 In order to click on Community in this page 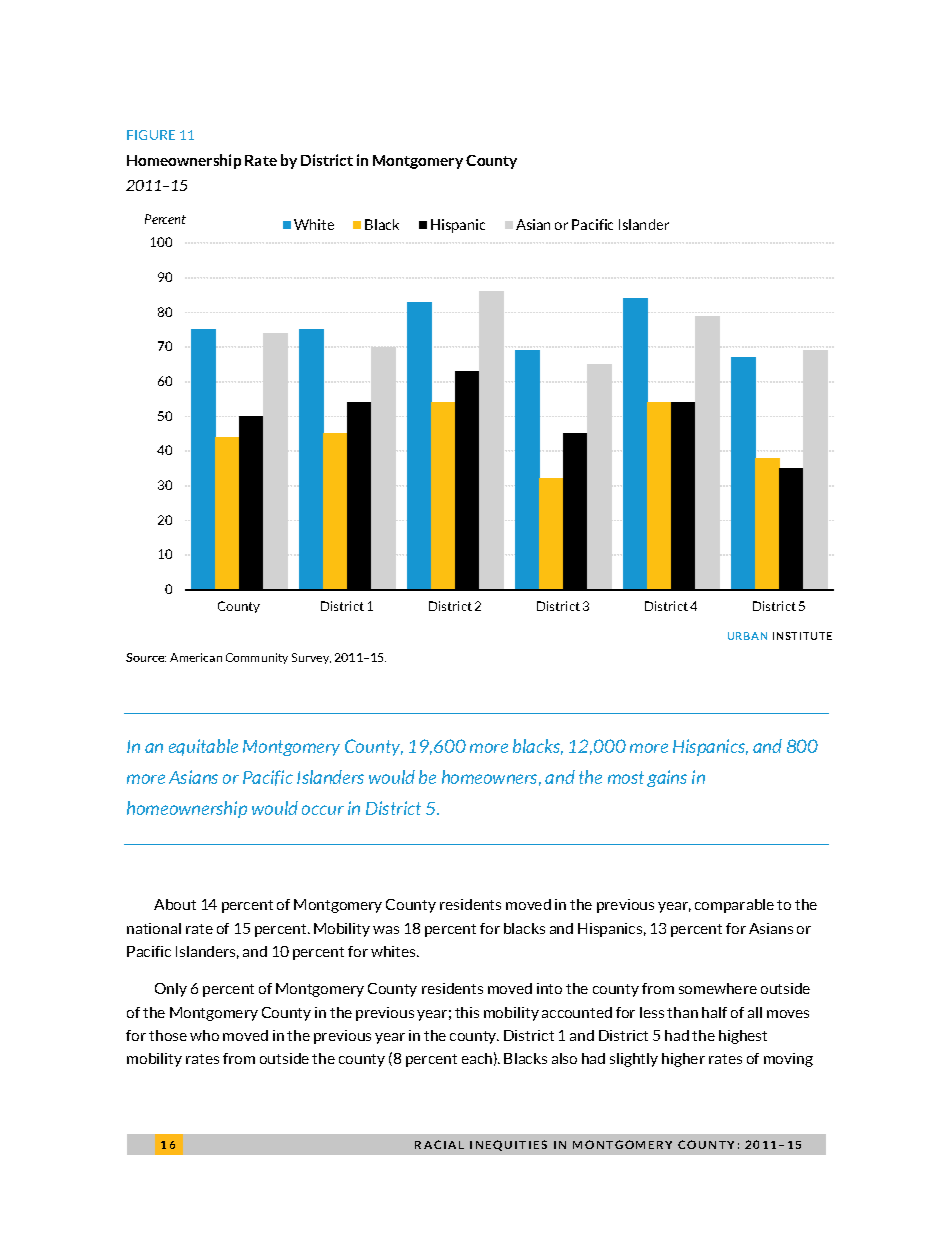, I will do `click(257, 658)`.
